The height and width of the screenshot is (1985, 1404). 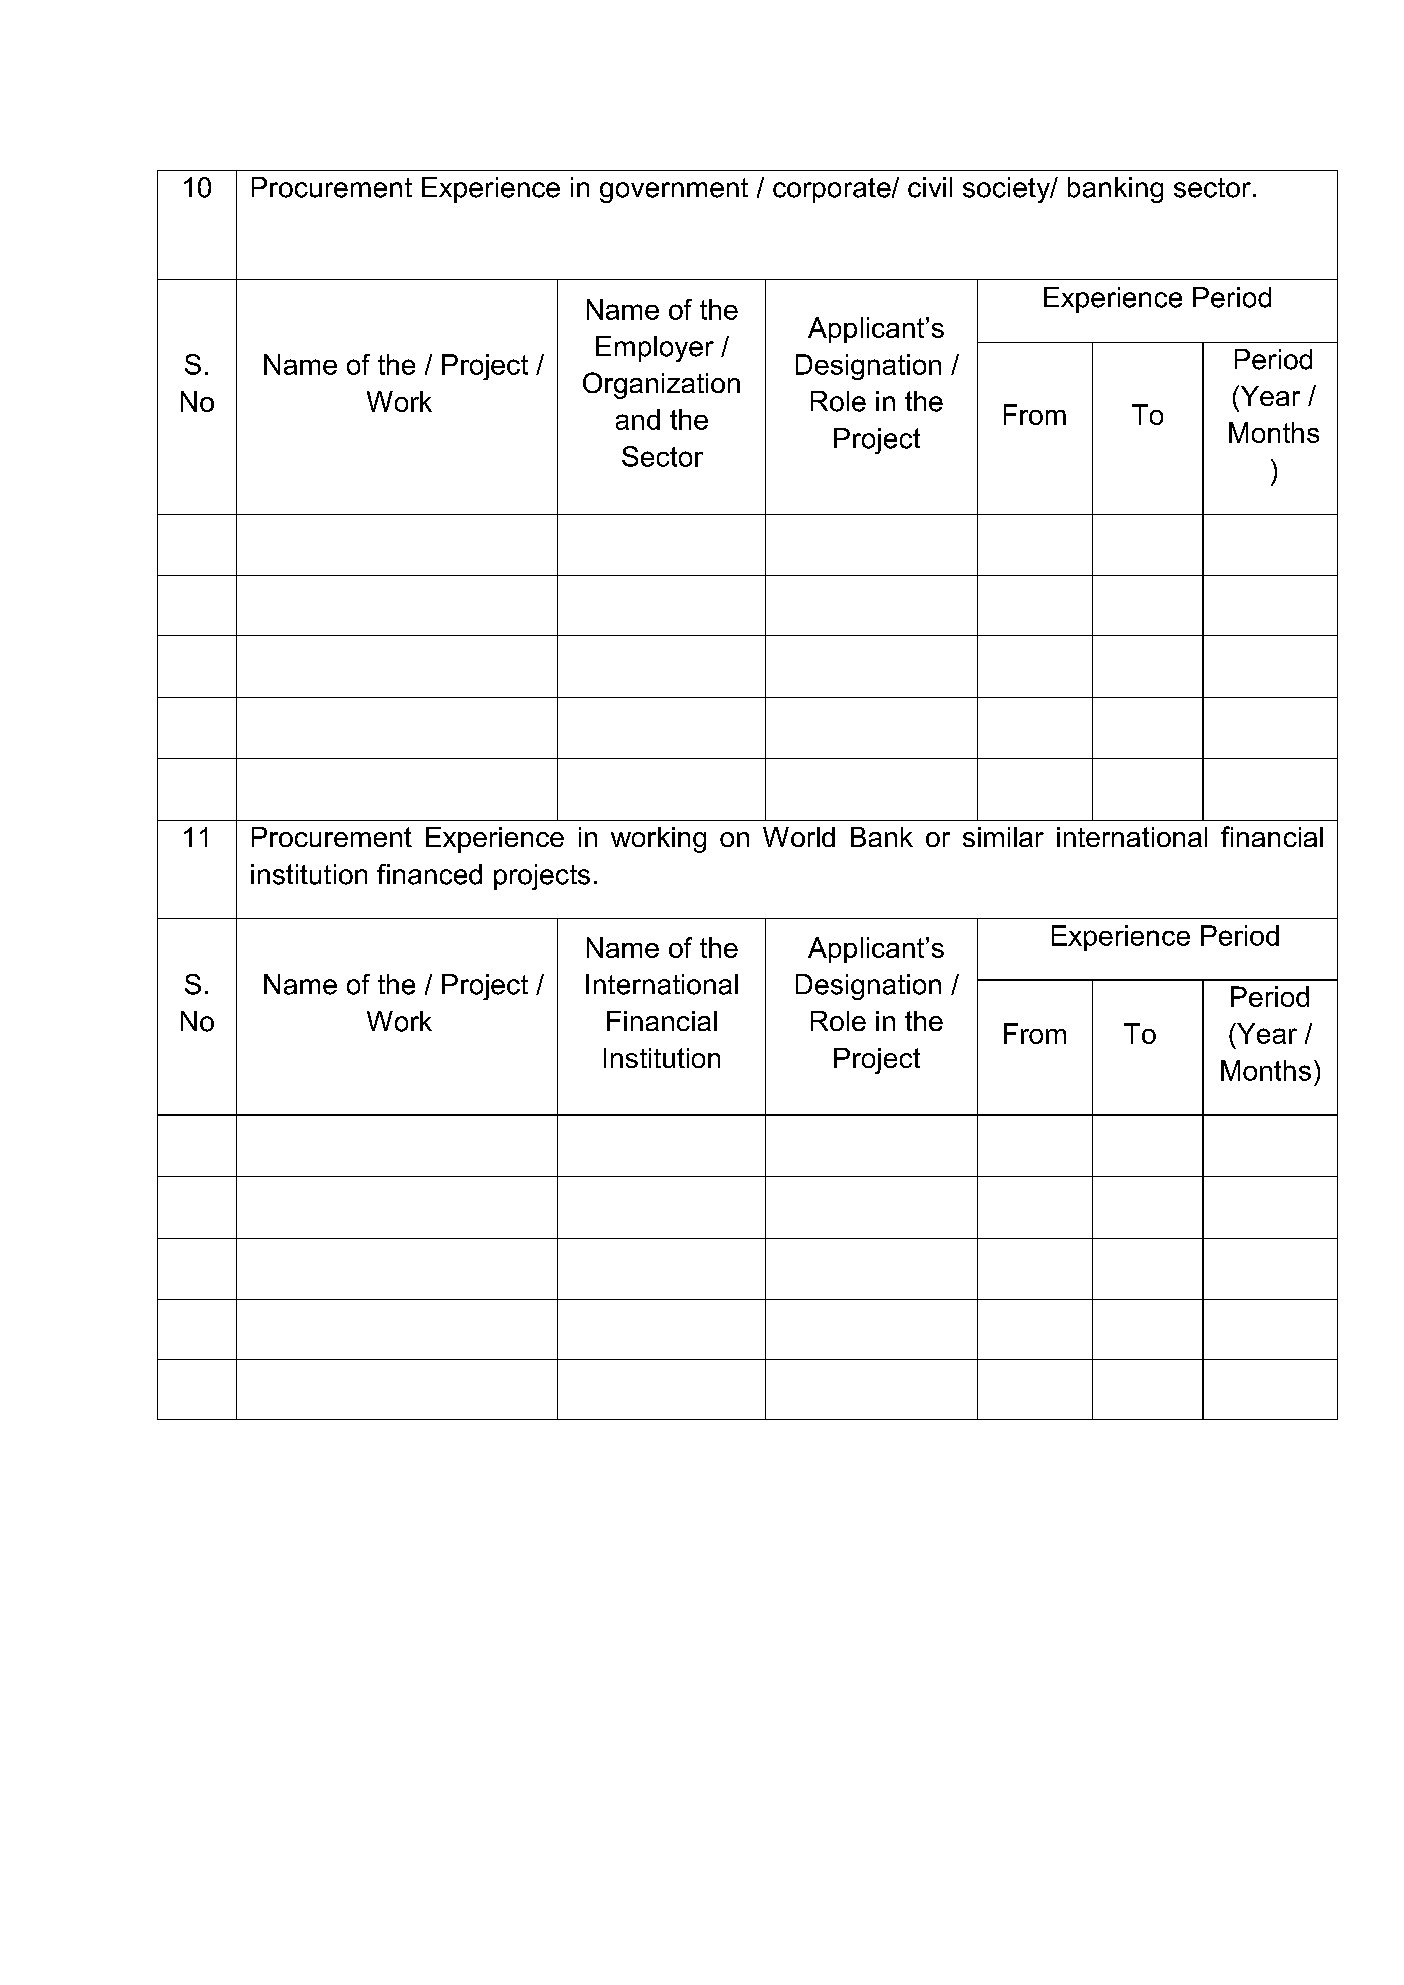 I want to click on World, so click(x=799, y=837).
